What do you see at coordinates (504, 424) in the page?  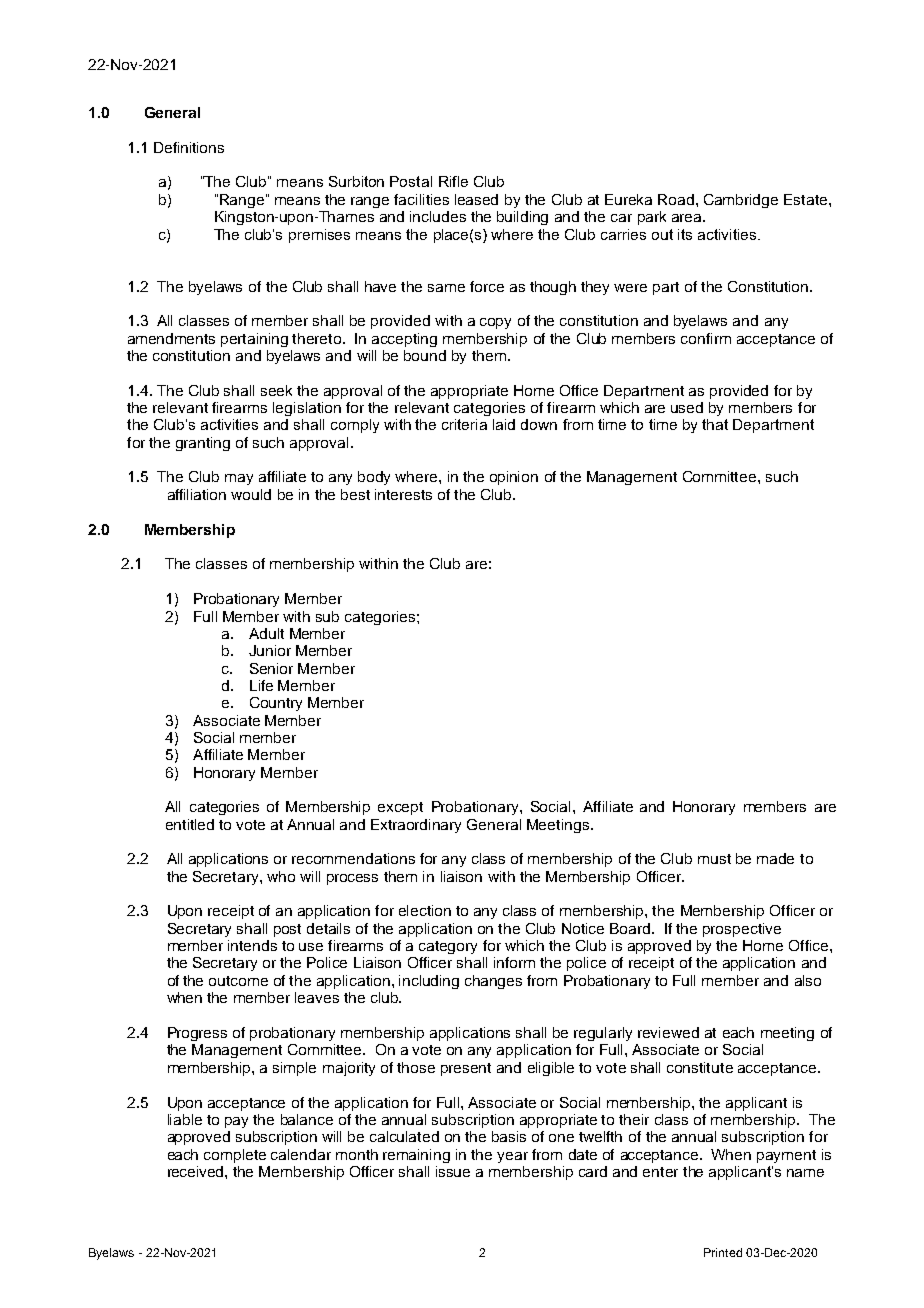 I see `laid` at bounding box center [504, 424].
